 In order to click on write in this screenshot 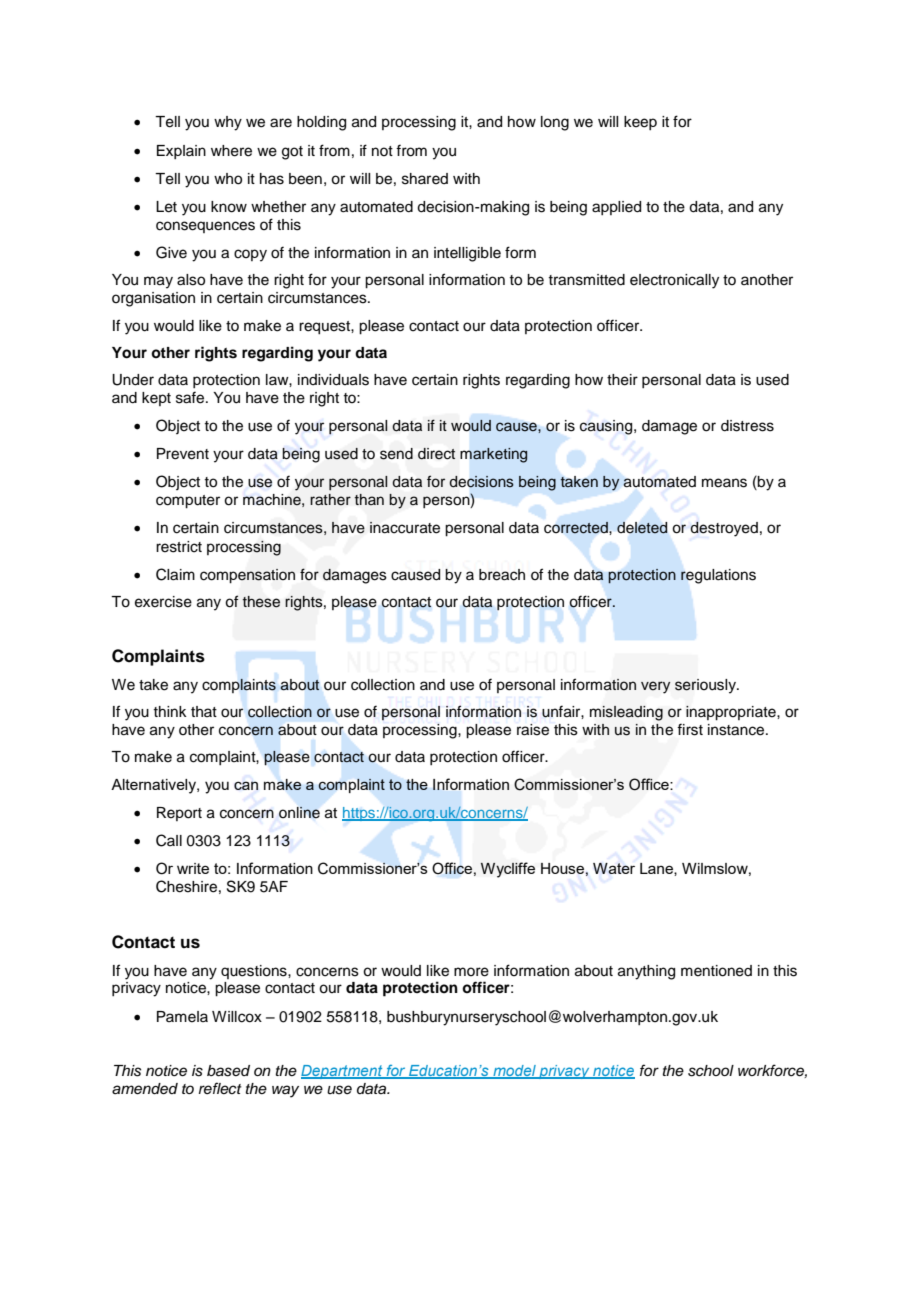, I will do `click(193, 868)`.
